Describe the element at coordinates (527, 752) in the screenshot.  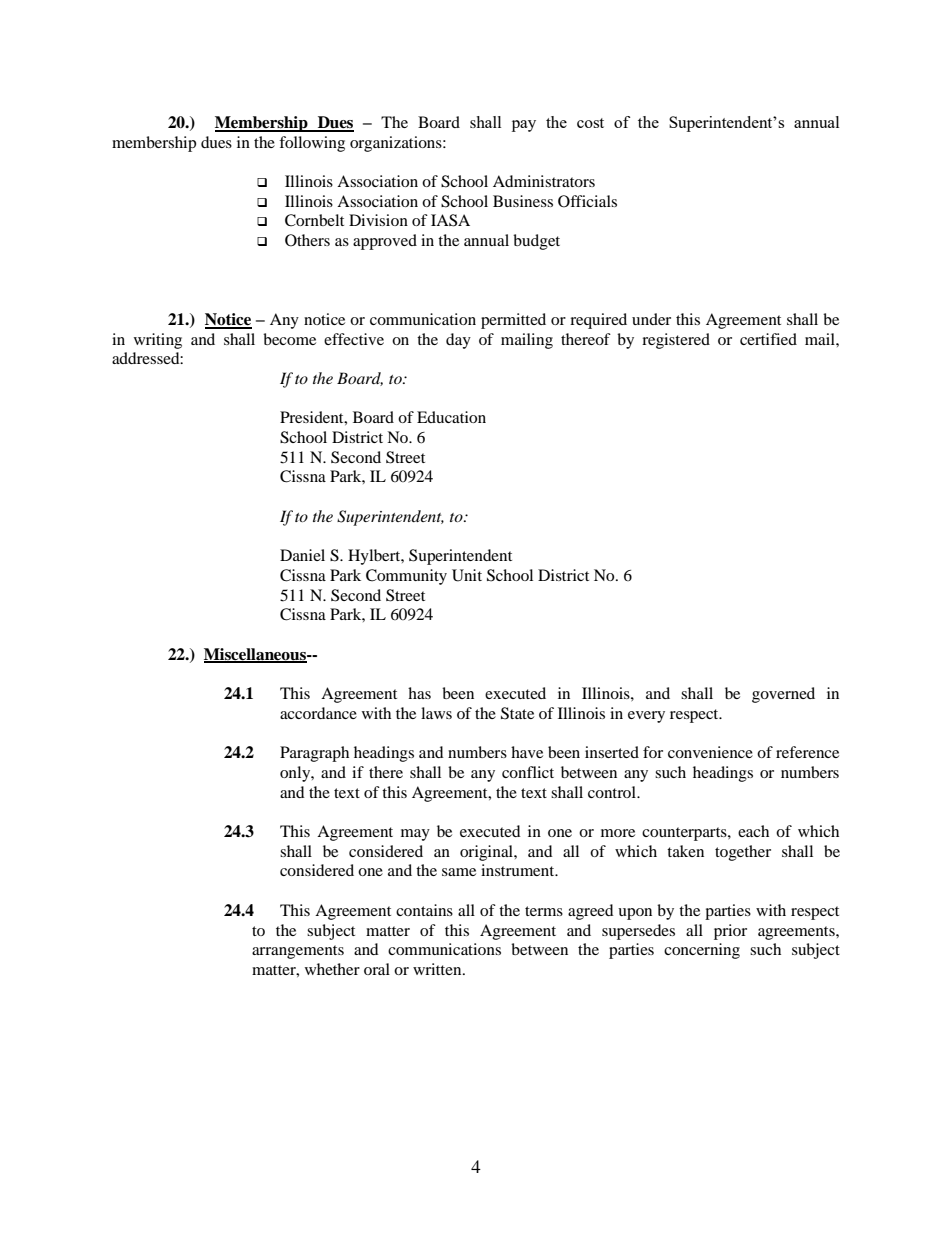
I see `have` at that location.
